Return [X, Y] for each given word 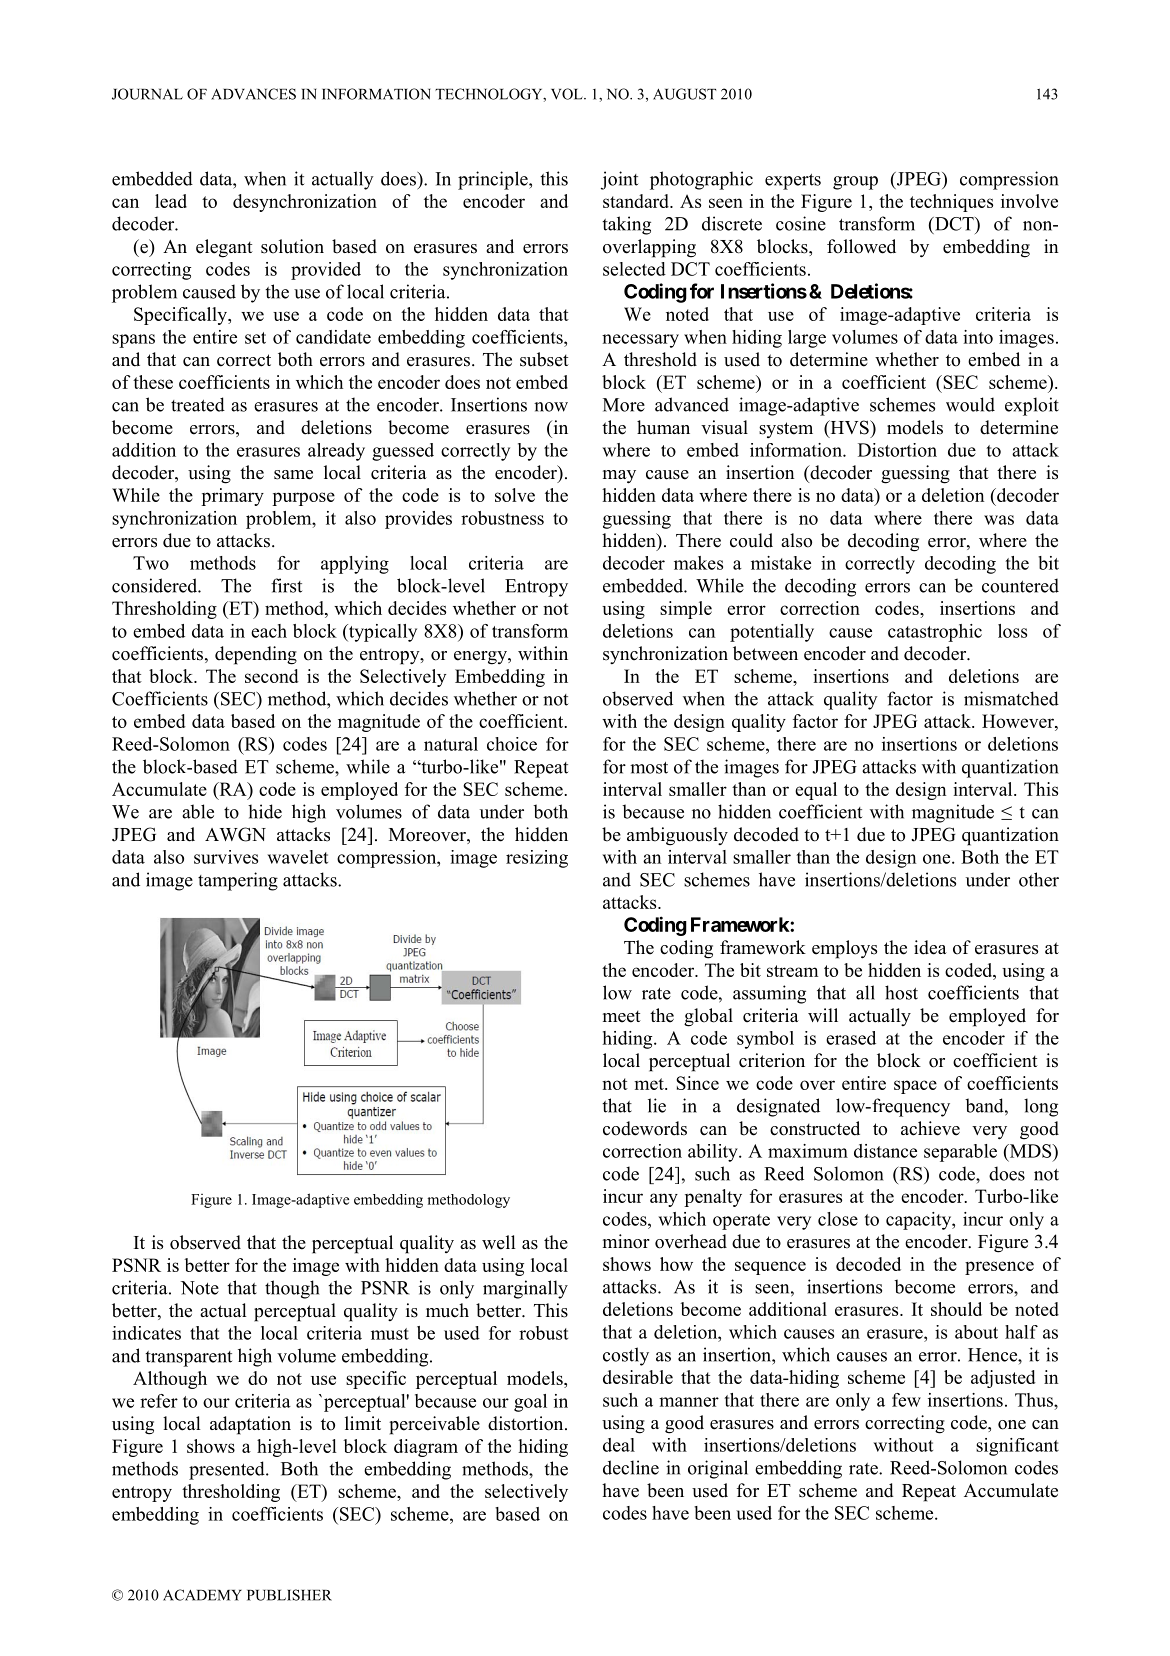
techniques [951, 203]
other [1039, 879]
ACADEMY [202, 1595]
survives [226, 857]
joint [619, 180]
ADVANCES [253, 94]
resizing [537, 859]
